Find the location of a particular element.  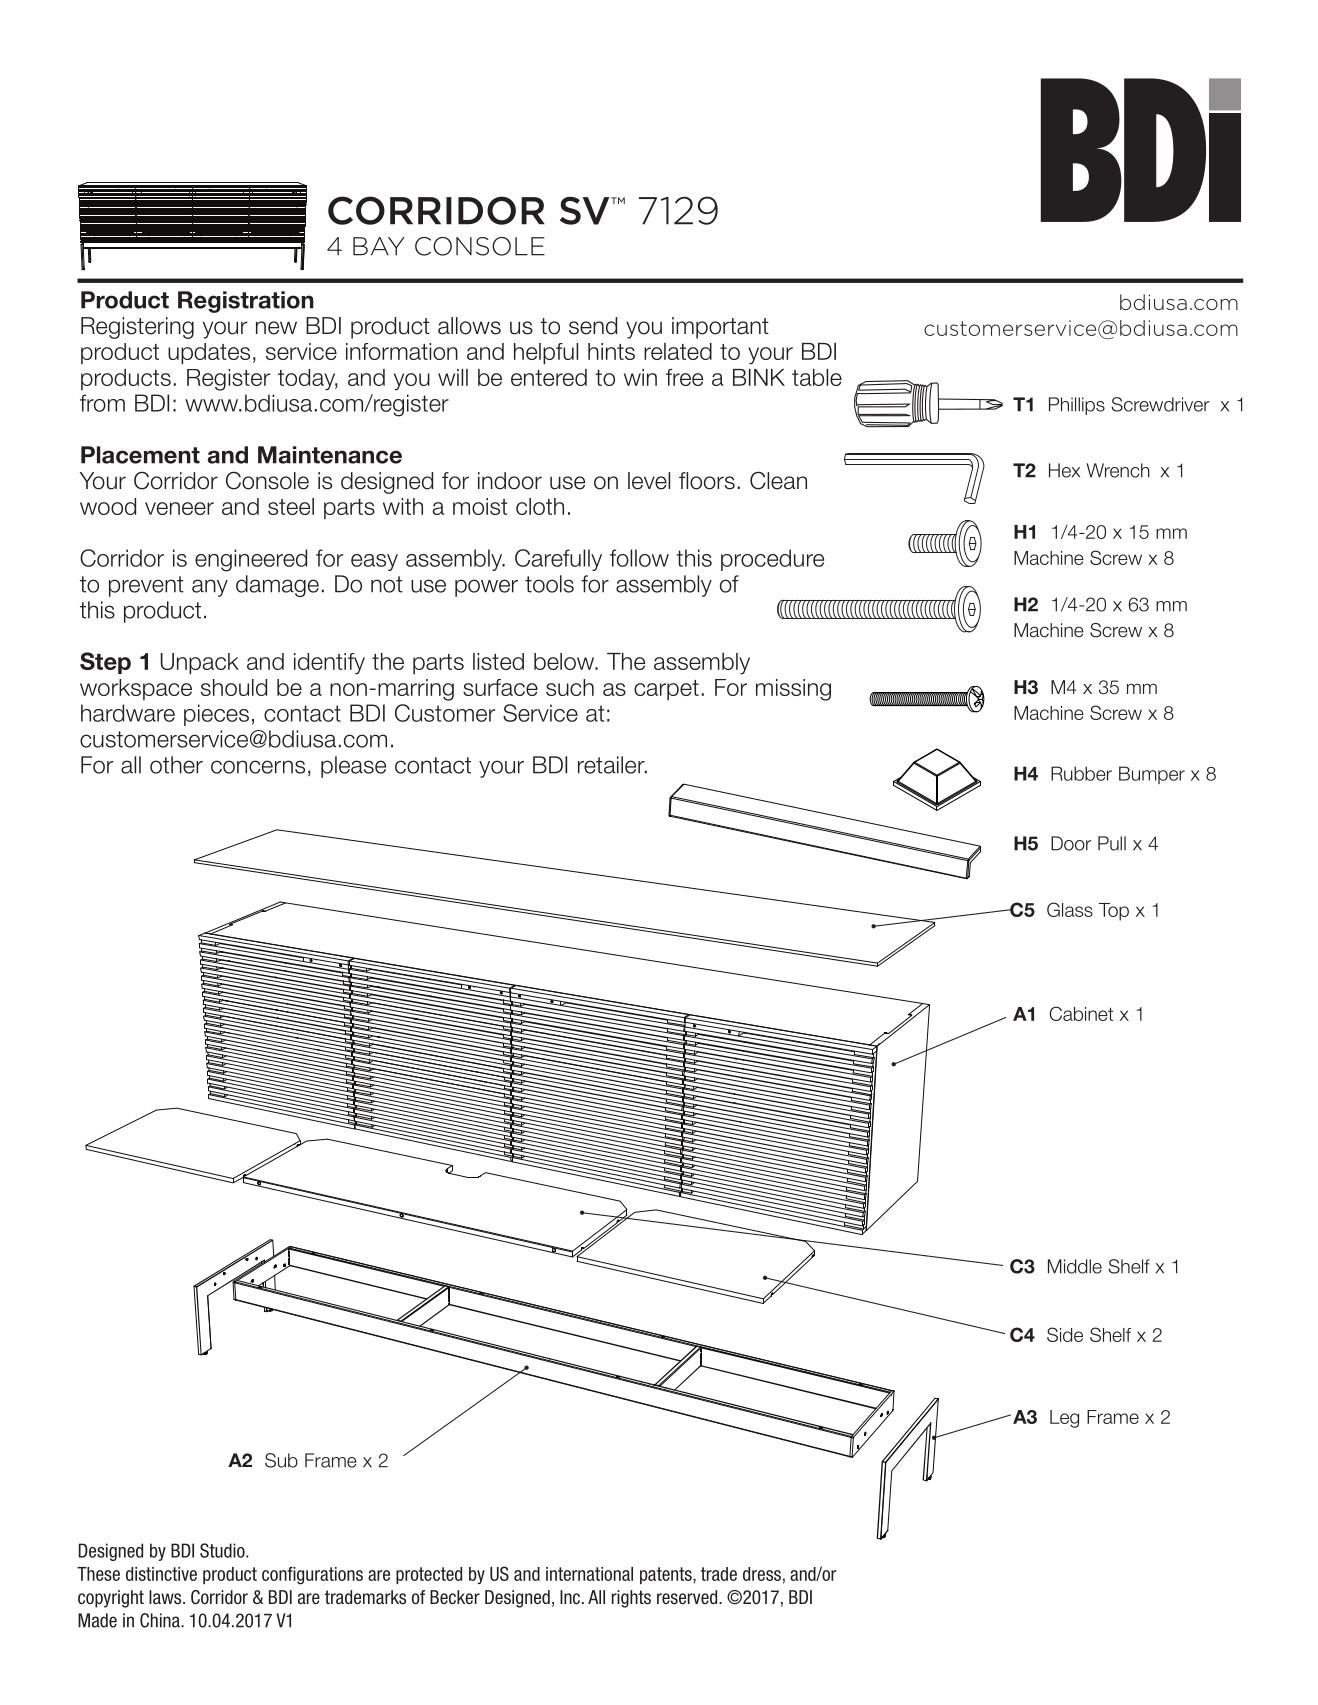

pieces is located at coordinates (216, 715).
